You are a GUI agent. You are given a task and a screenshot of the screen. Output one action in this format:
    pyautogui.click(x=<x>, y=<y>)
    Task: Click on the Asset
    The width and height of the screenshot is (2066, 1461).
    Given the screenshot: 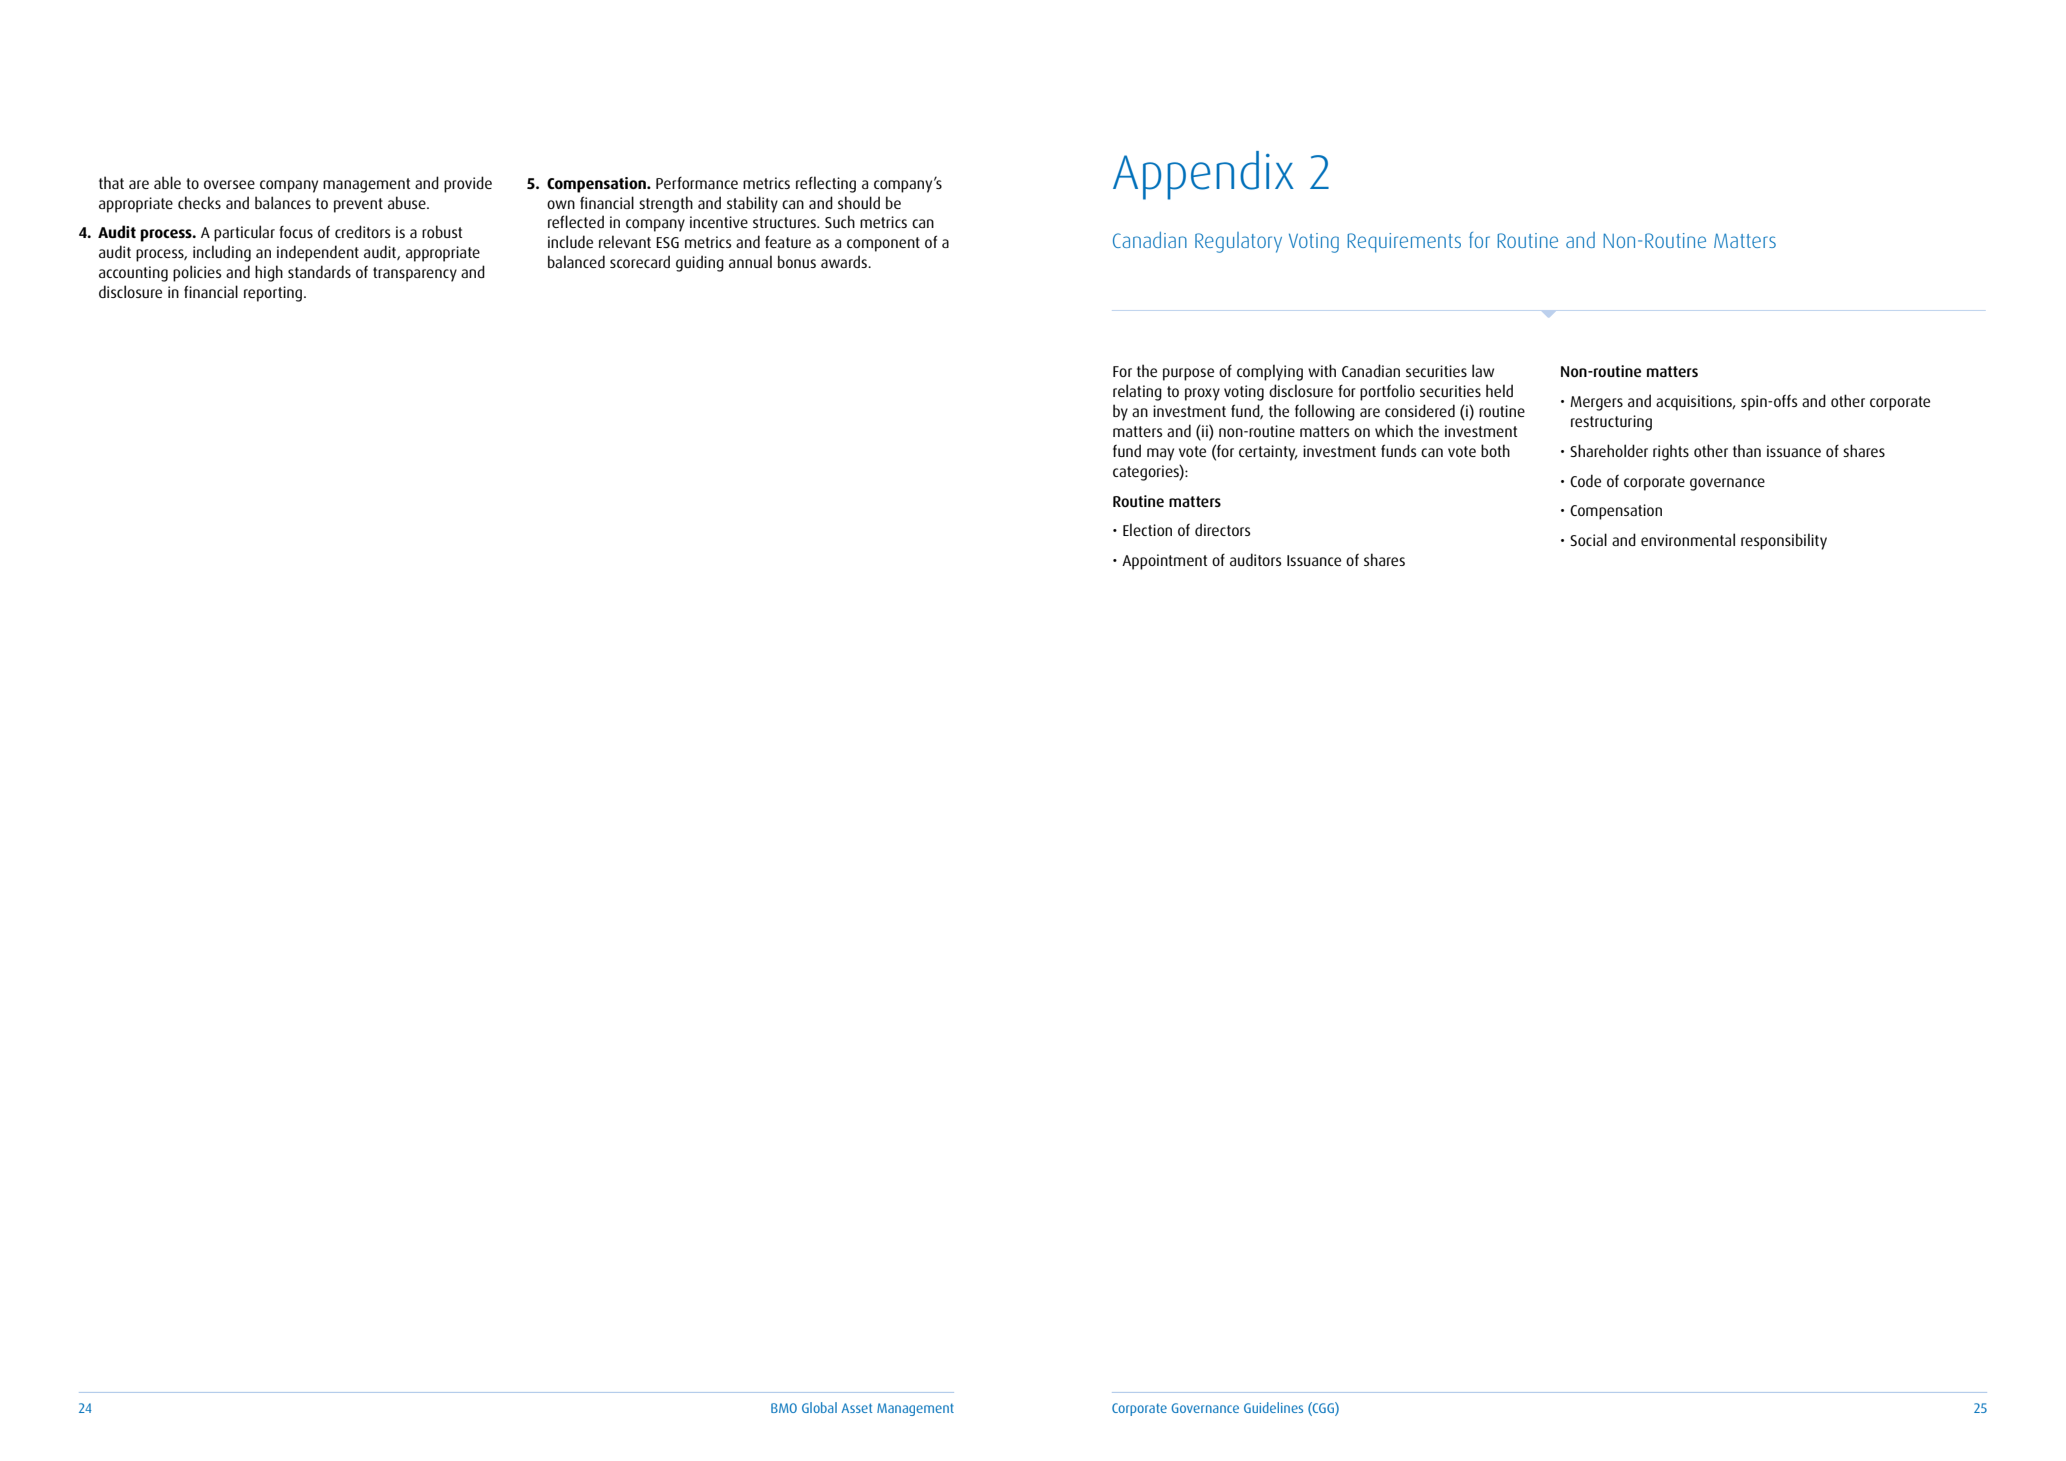 What is the action you would take?
    pyautogui.click(x=856, y=1408)
